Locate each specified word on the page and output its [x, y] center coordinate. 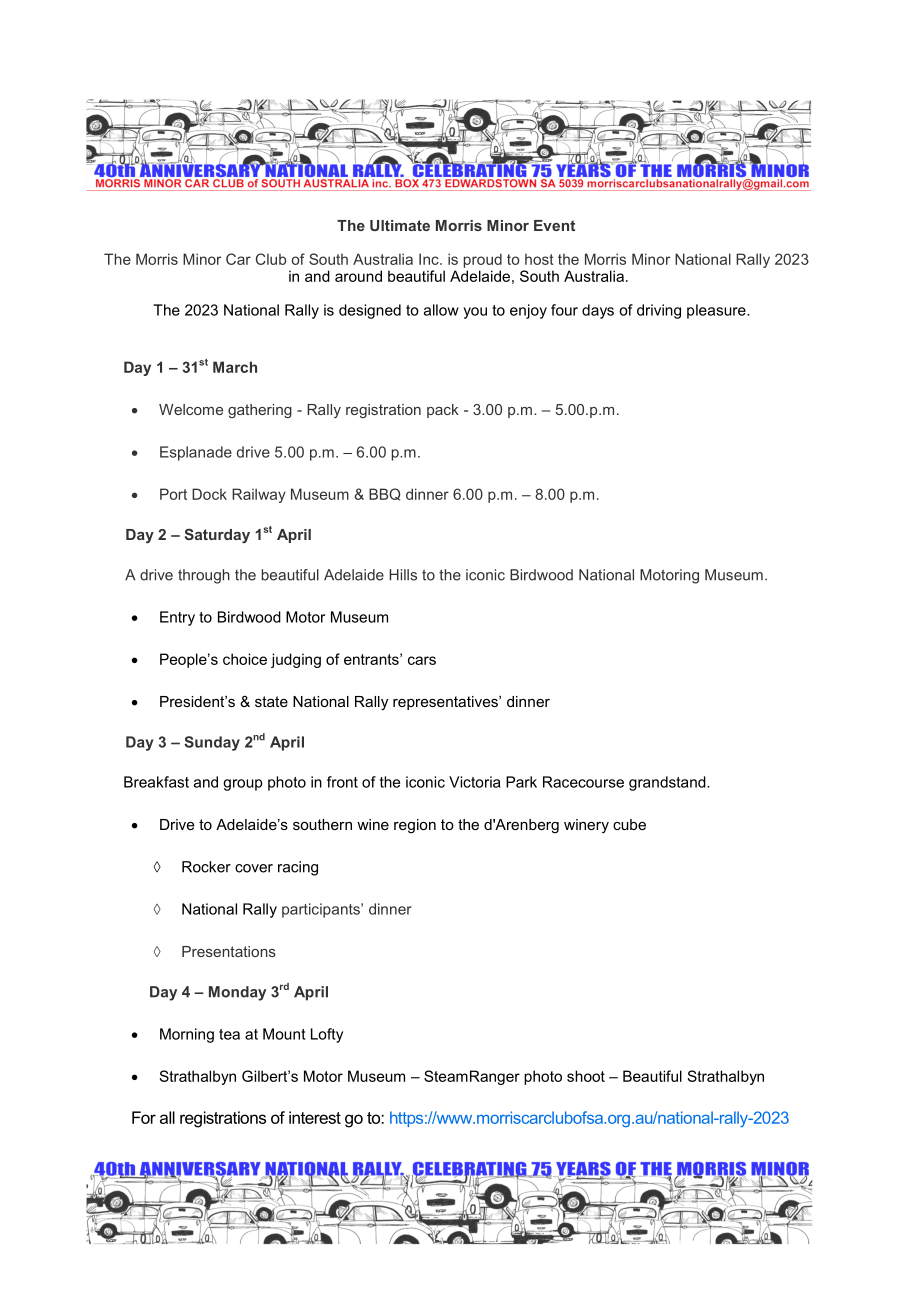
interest [315, 1117]
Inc [430, 259]
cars [422, 660]
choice [245, 659]
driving [659, 311]
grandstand [668, 783]
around [358, 276]
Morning [187, 1035]
